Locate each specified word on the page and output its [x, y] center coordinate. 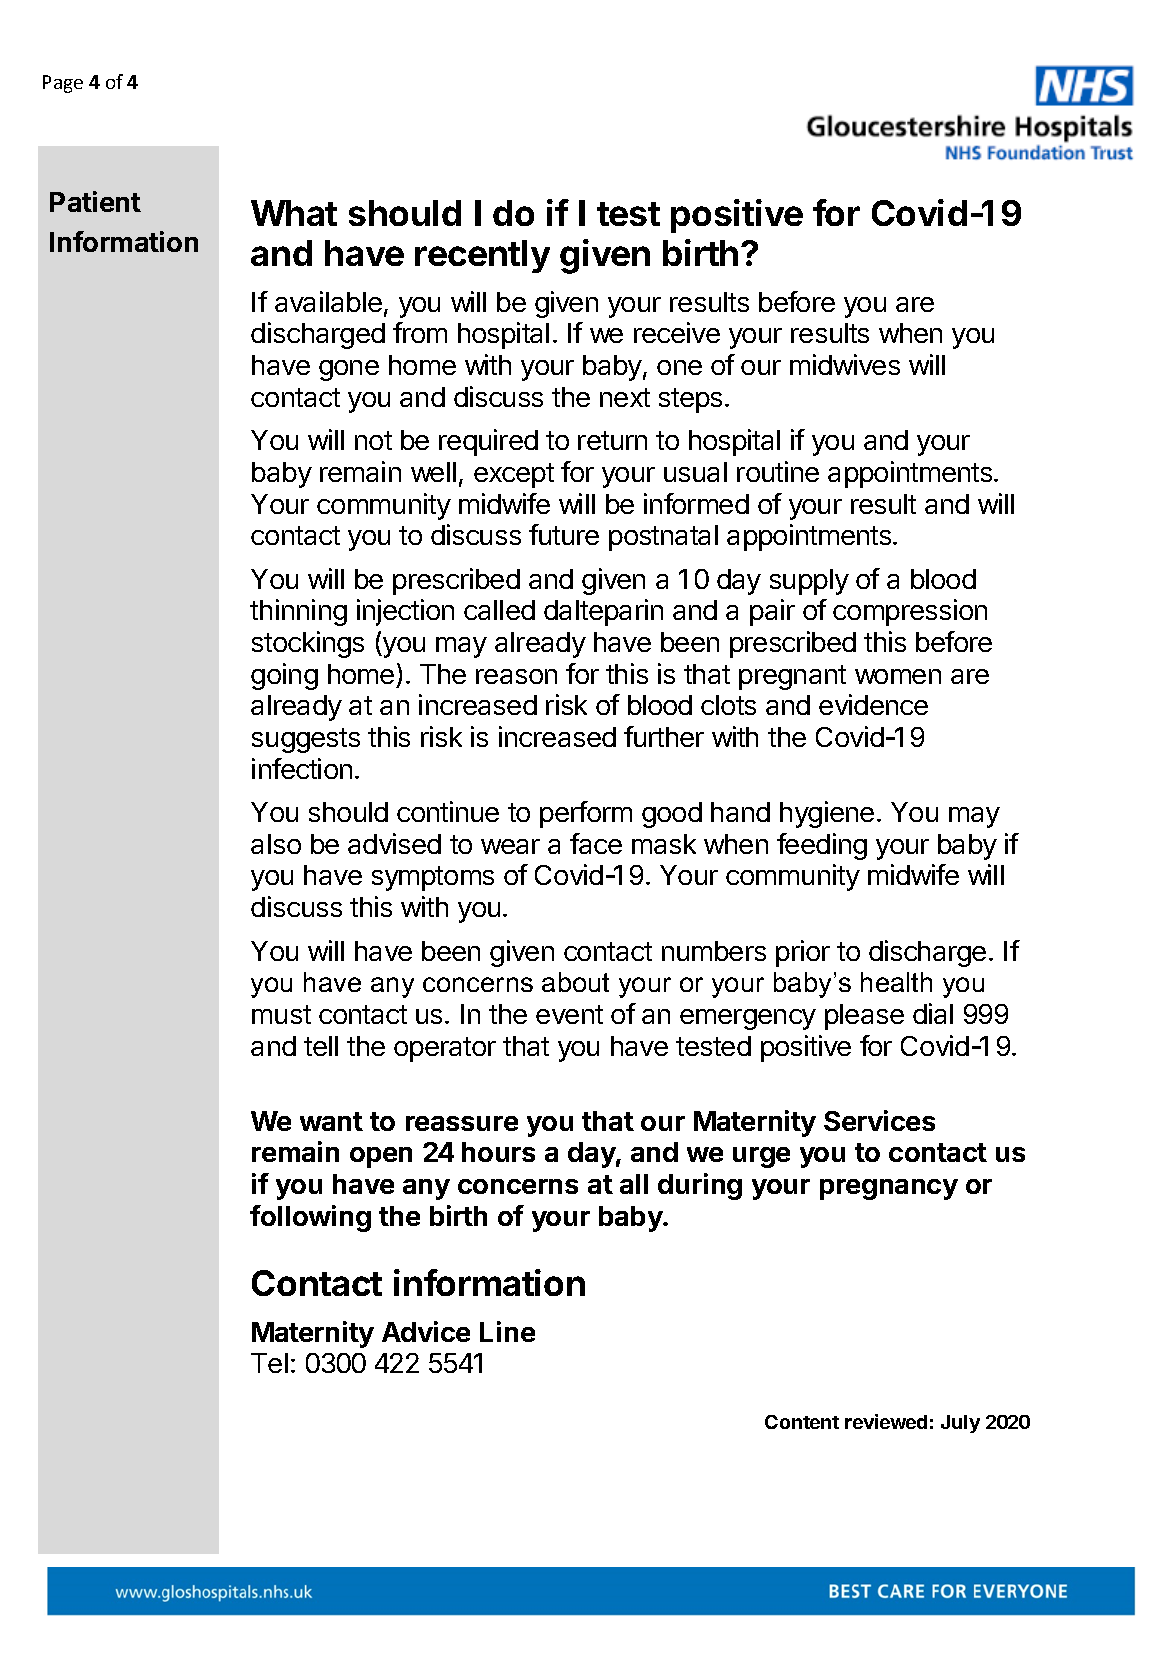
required [488, 442]
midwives [845, 364]
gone [349, 370]
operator [445, 1049]
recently [482, 256]
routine [778, 471]
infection [302, 768]
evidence [873, 704]
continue [448, 811]
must [281, 1014]
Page [63, 84]
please [864, 1017]
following [310, 1218]
